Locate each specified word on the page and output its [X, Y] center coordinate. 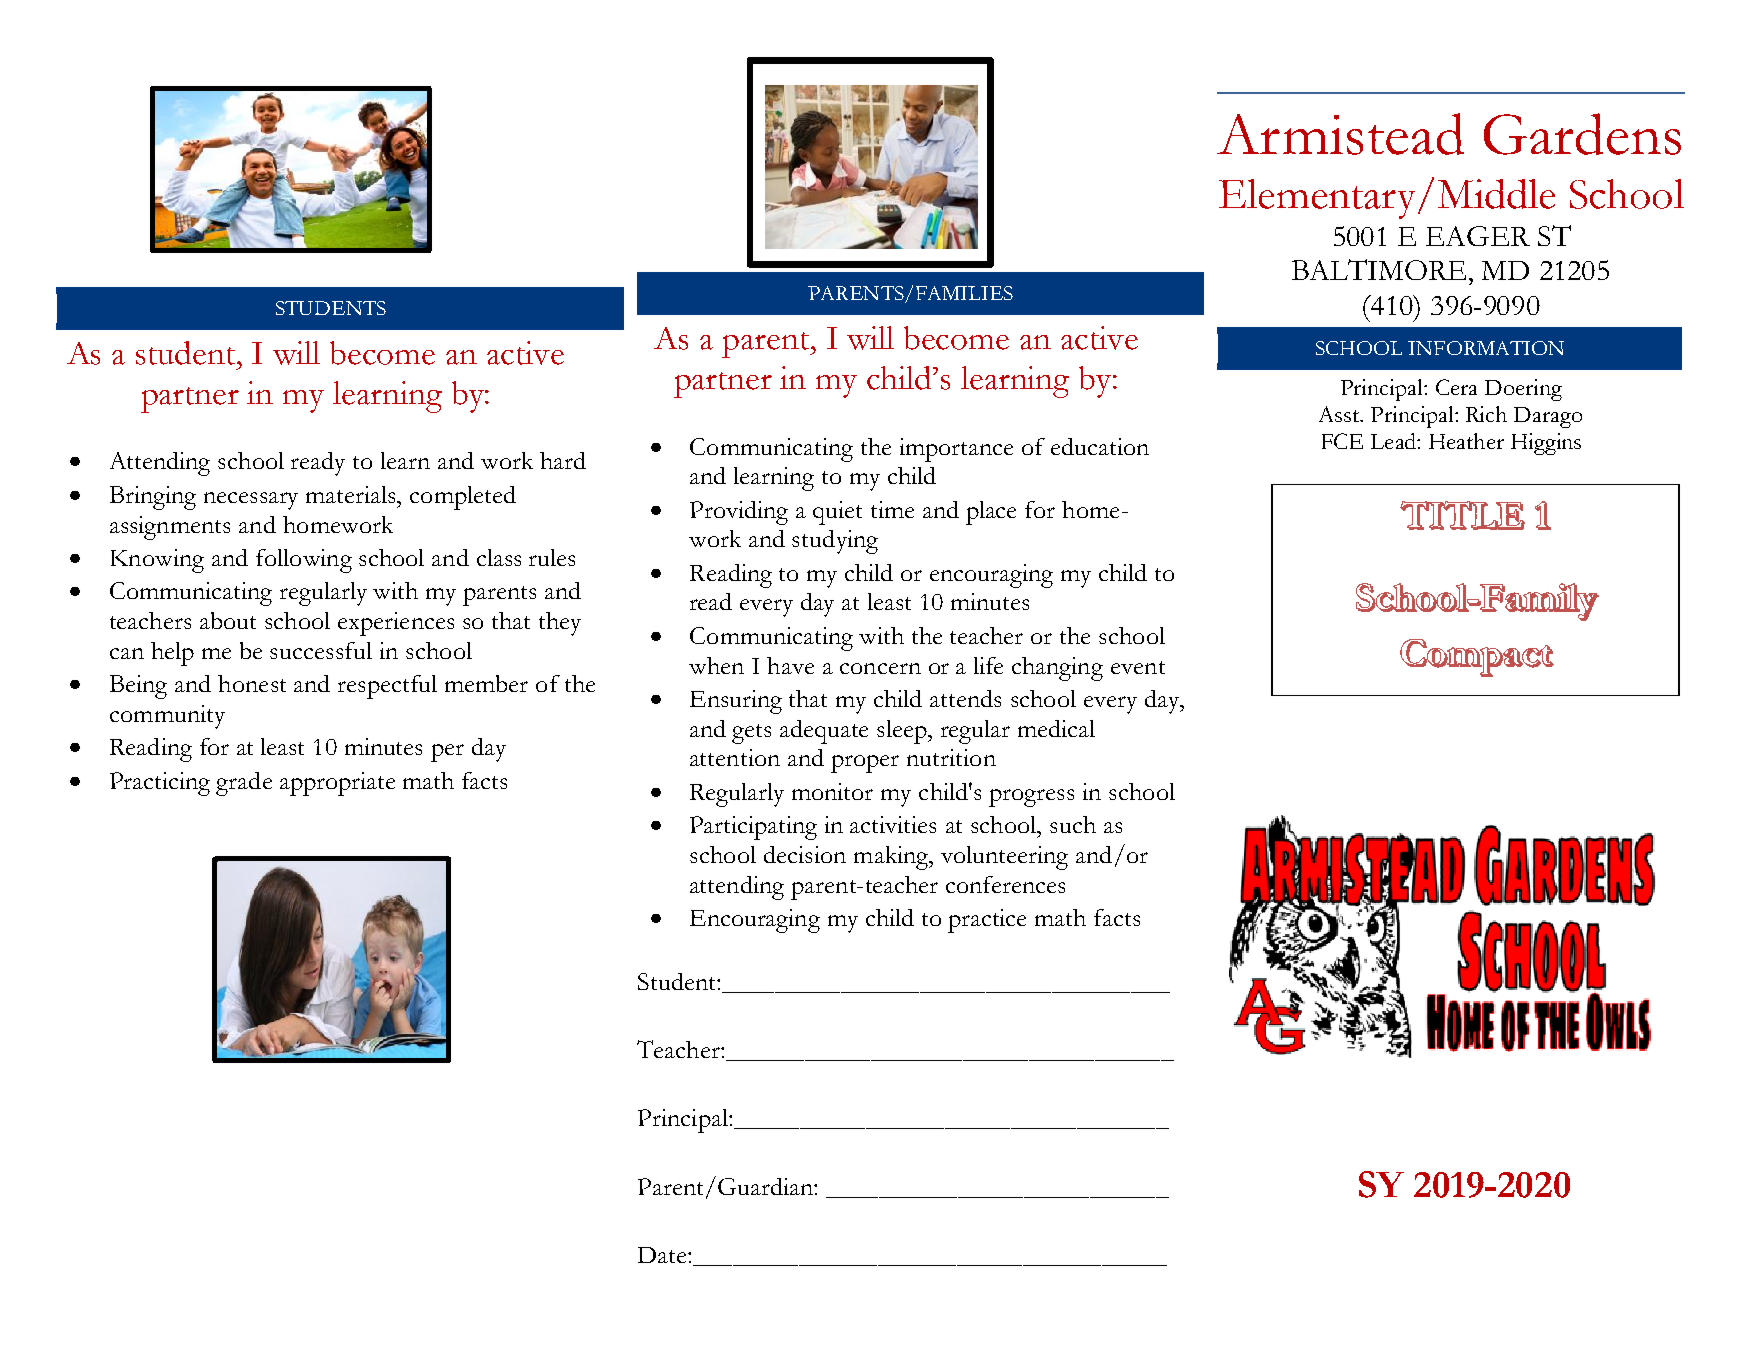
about [228, 620]
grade [244, 784]
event [1138, 667]
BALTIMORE [1379, 269]
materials [352, 494]
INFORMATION [1486, 348]
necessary [251, 501]
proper [865, 764]
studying [835, 542]
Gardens [1582, 134]
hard [563, 460]
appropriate [337, 784]
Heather [1466, 441]
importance [956, 450]
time [892, 509]
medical [1056, 728]
